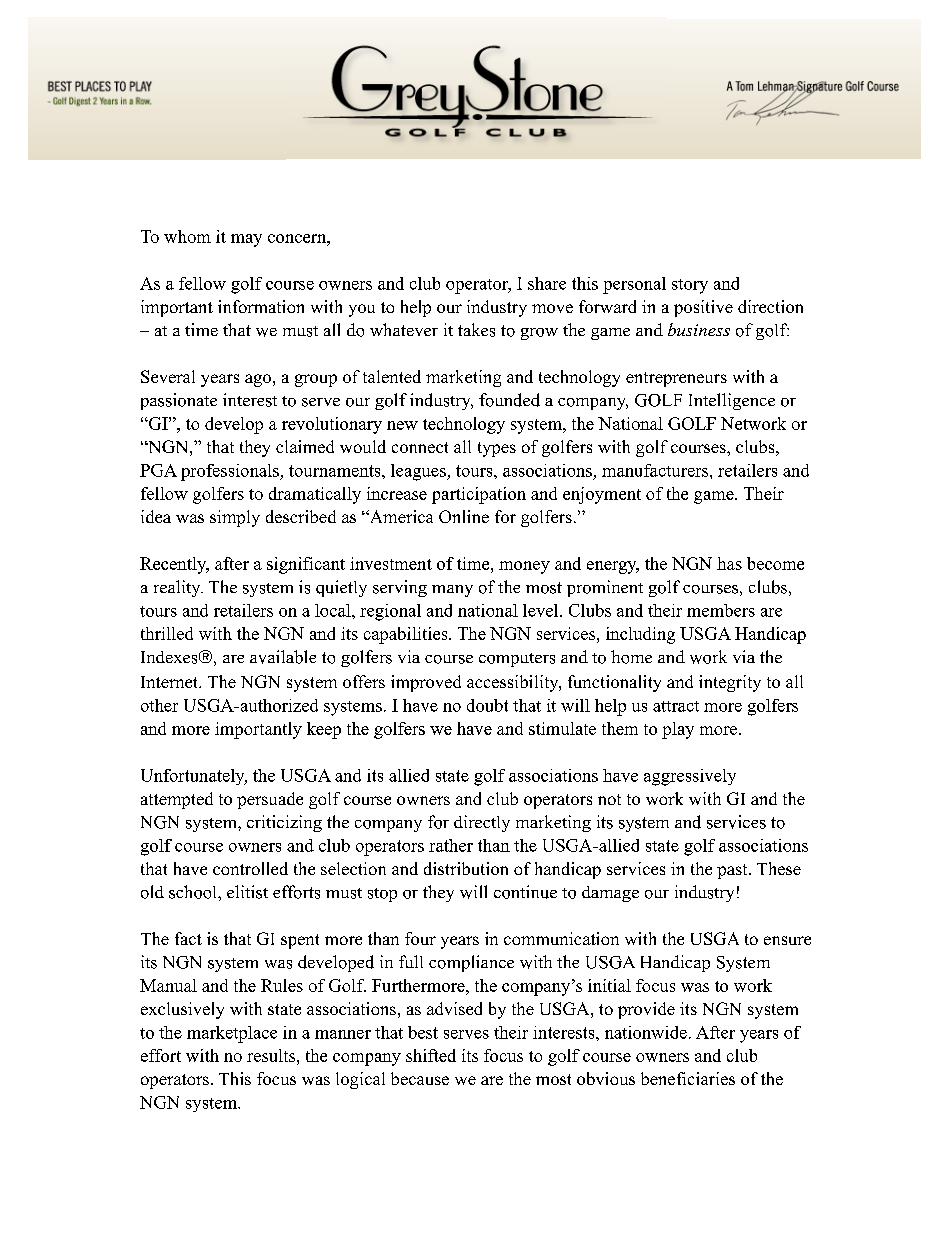  What do you see at coordinates (464, 516) in the document?
I see `Online` at bounding box center [464, 516].
